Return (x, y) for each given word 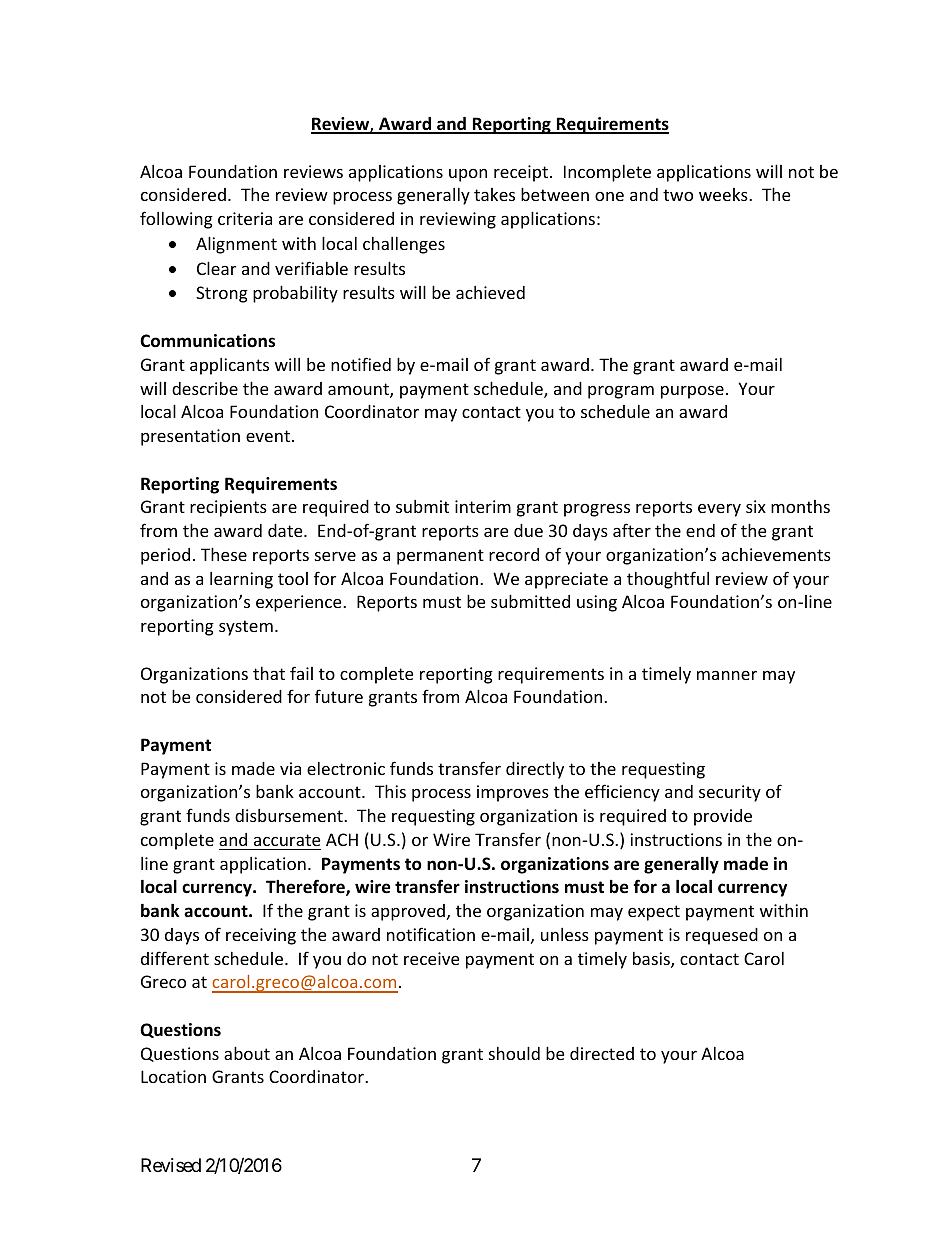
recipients (228, 508)
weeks (724, 194)
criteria (245, 218)
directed (602, 1053)
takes (494, 194)
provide (723, 817)
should (514, 1053)
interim (483, 506)
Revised (171, 1165)
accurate (287, 840)
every (719, 510)
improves (513, 793)
